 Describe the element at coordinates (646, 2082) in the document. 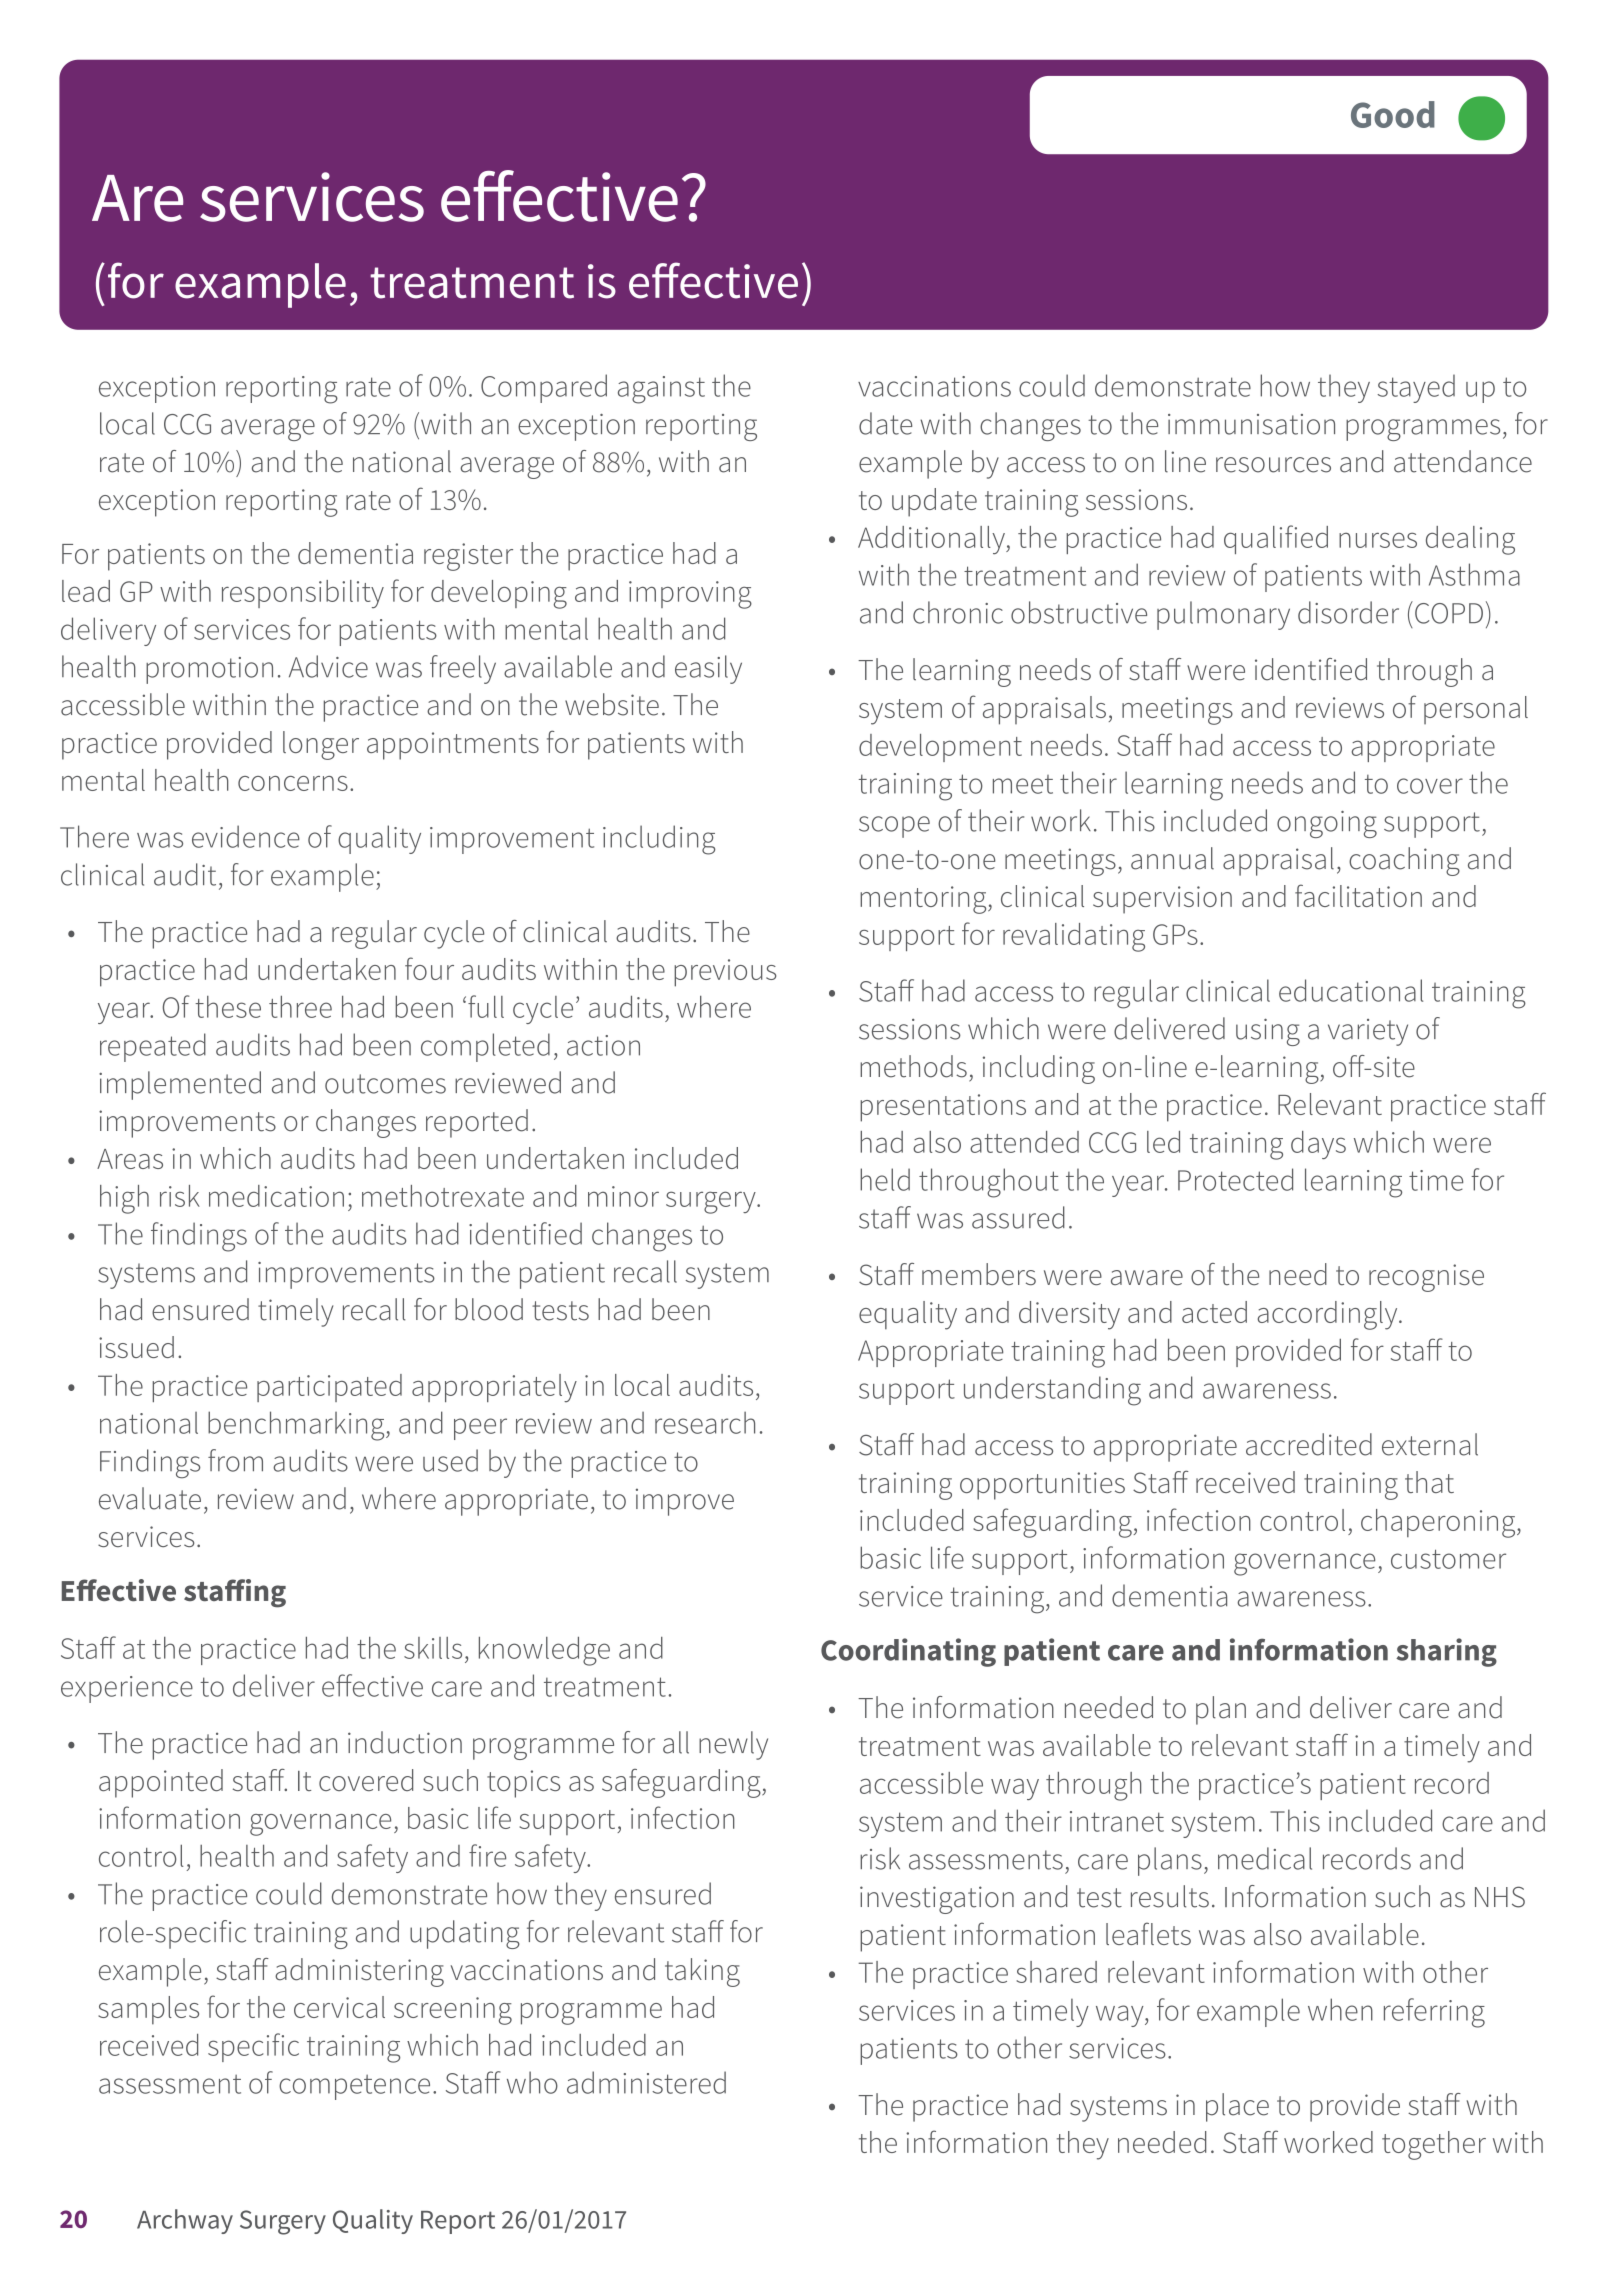

I see `administered` at that location.
